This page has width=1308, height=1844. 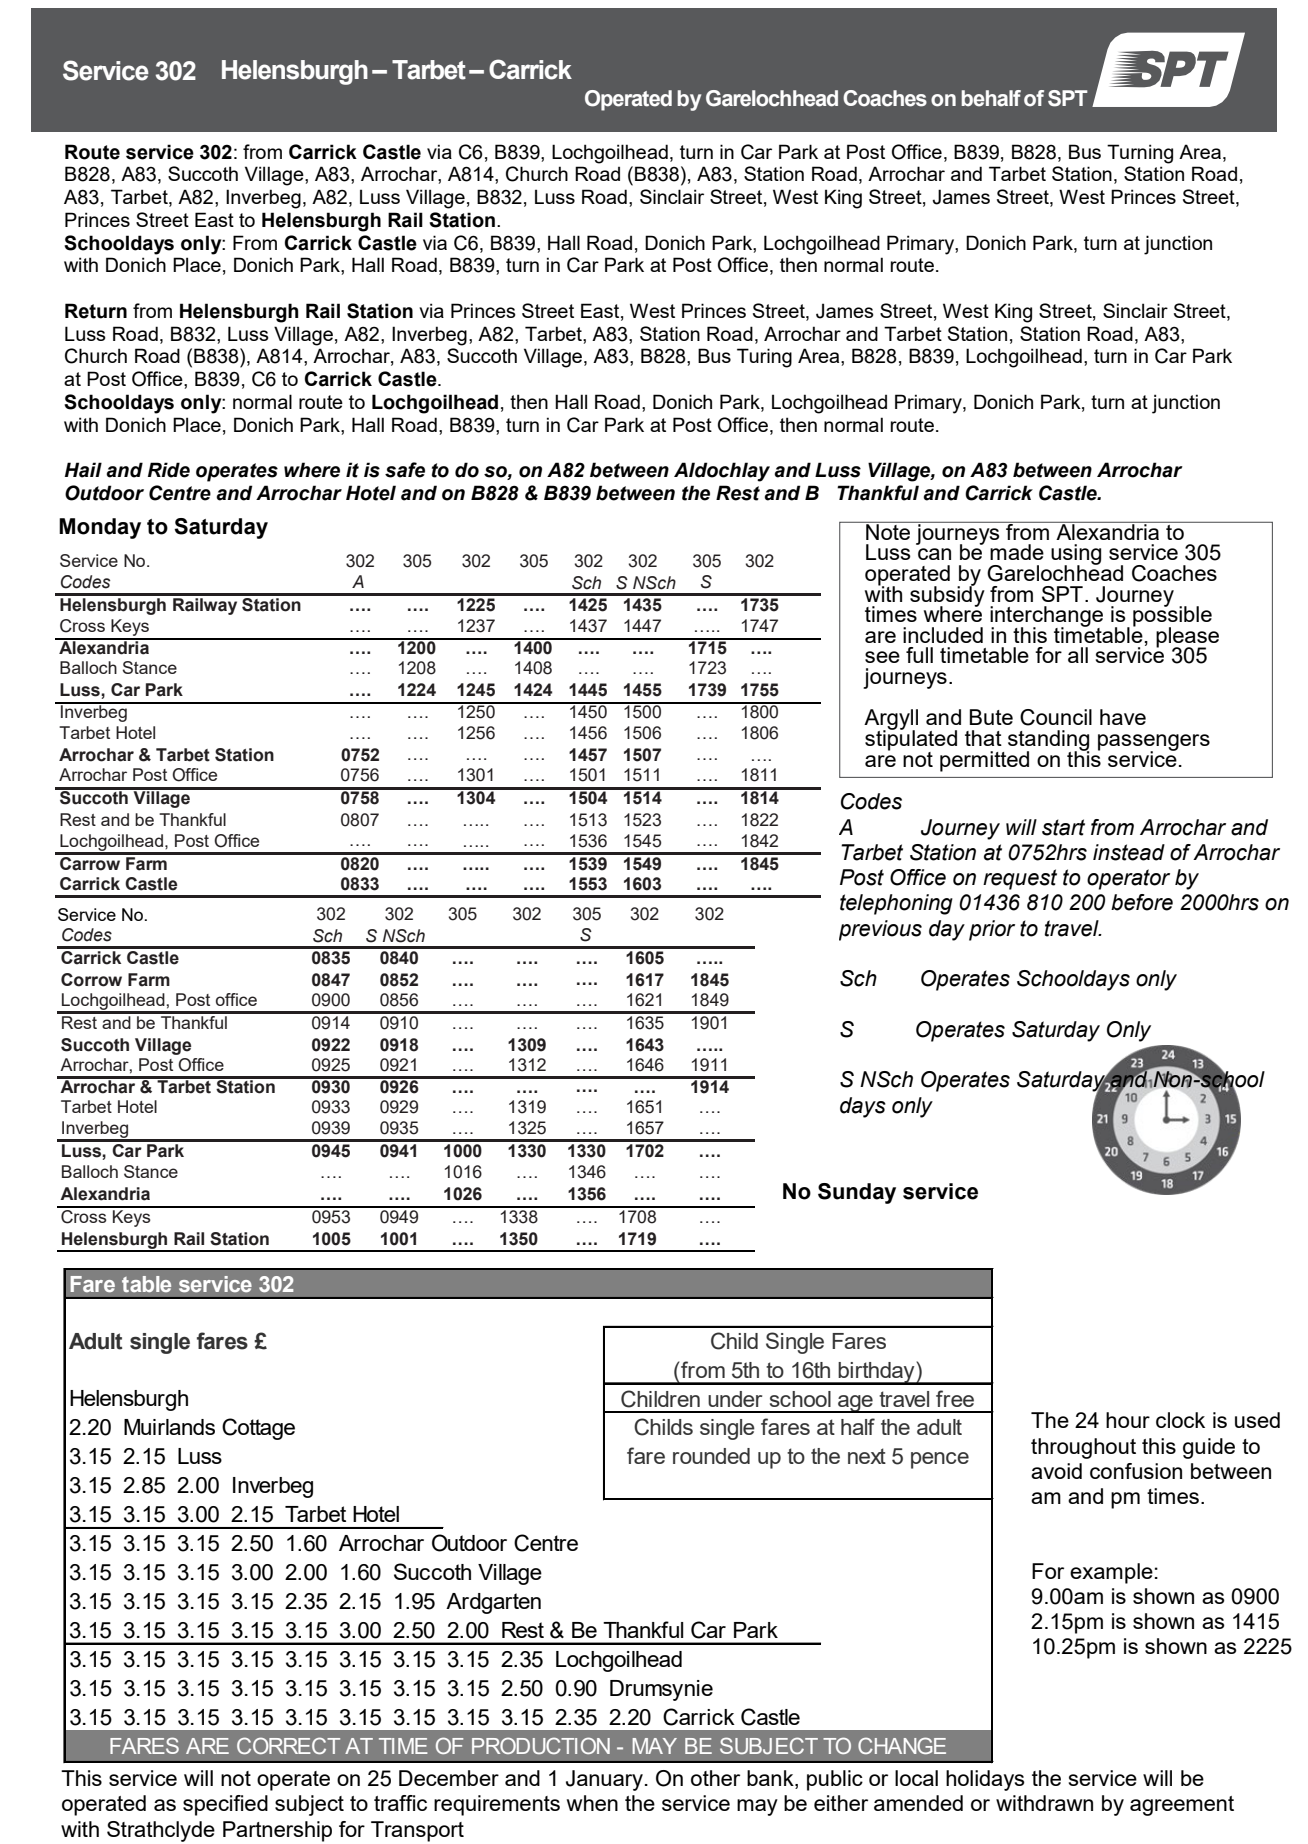 I want to click on Hail, so click(x=83, y=470).
